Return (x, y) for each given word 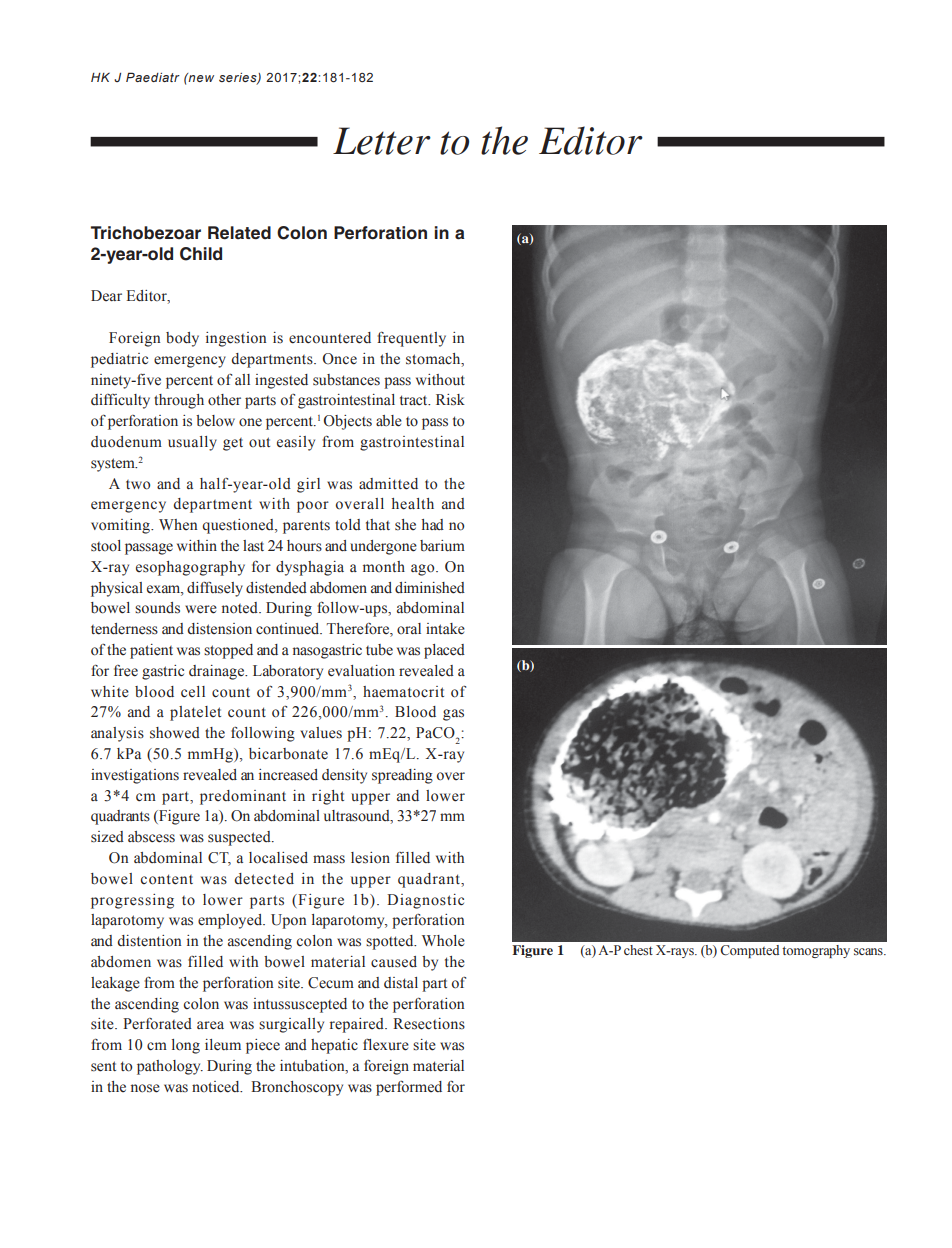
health (413, 504)
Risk (450, 400)
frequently (411, 339)
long (186, 1046)
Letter (382, 141)
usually (192, 443)
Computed (749, 951)
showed (175, 733)
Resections (429, 1024)
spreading (402, 776)
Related (239, 233)
